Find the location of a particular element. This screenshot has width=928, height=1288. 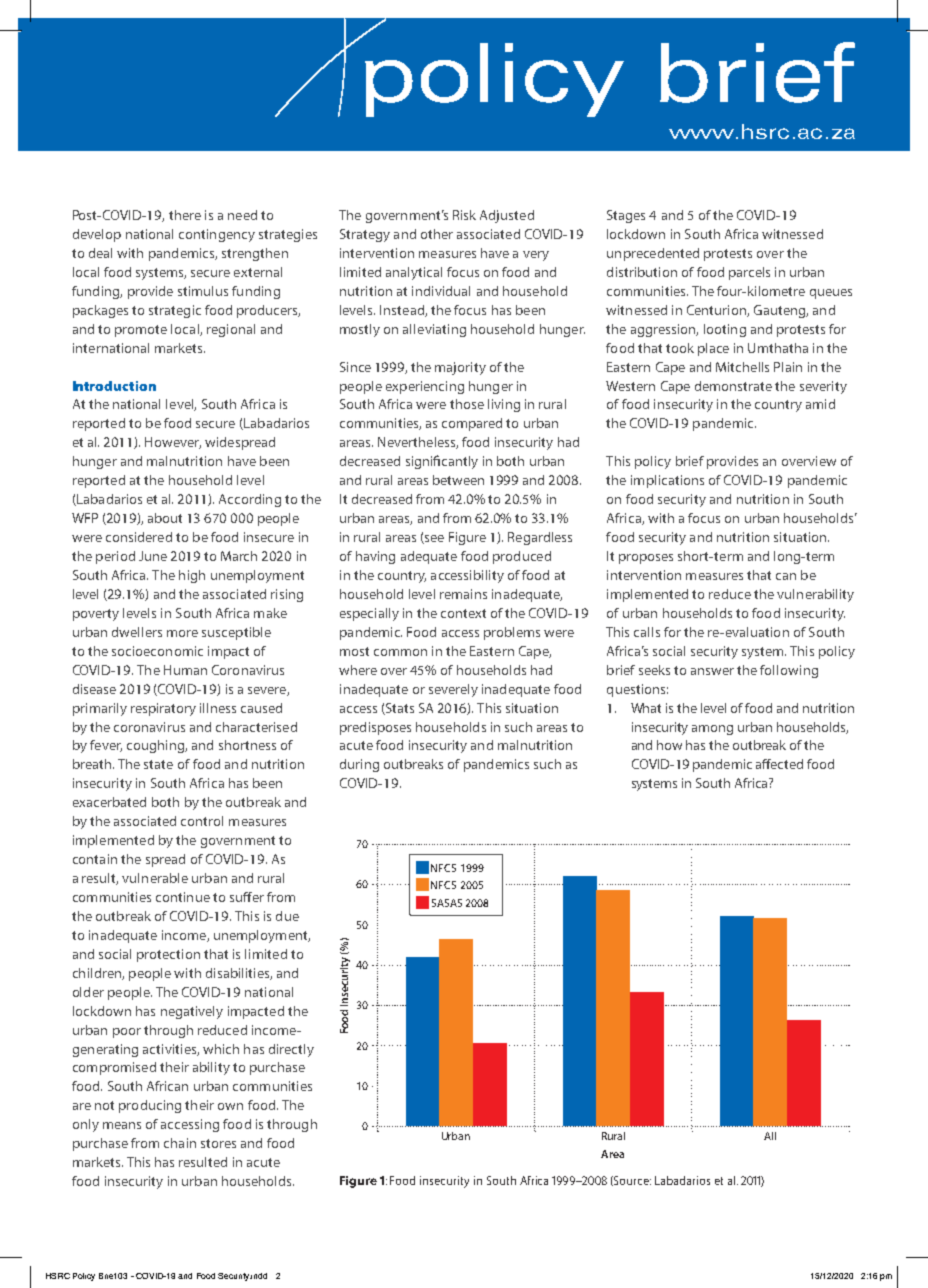

produced is located at coordinates (522, 557).
